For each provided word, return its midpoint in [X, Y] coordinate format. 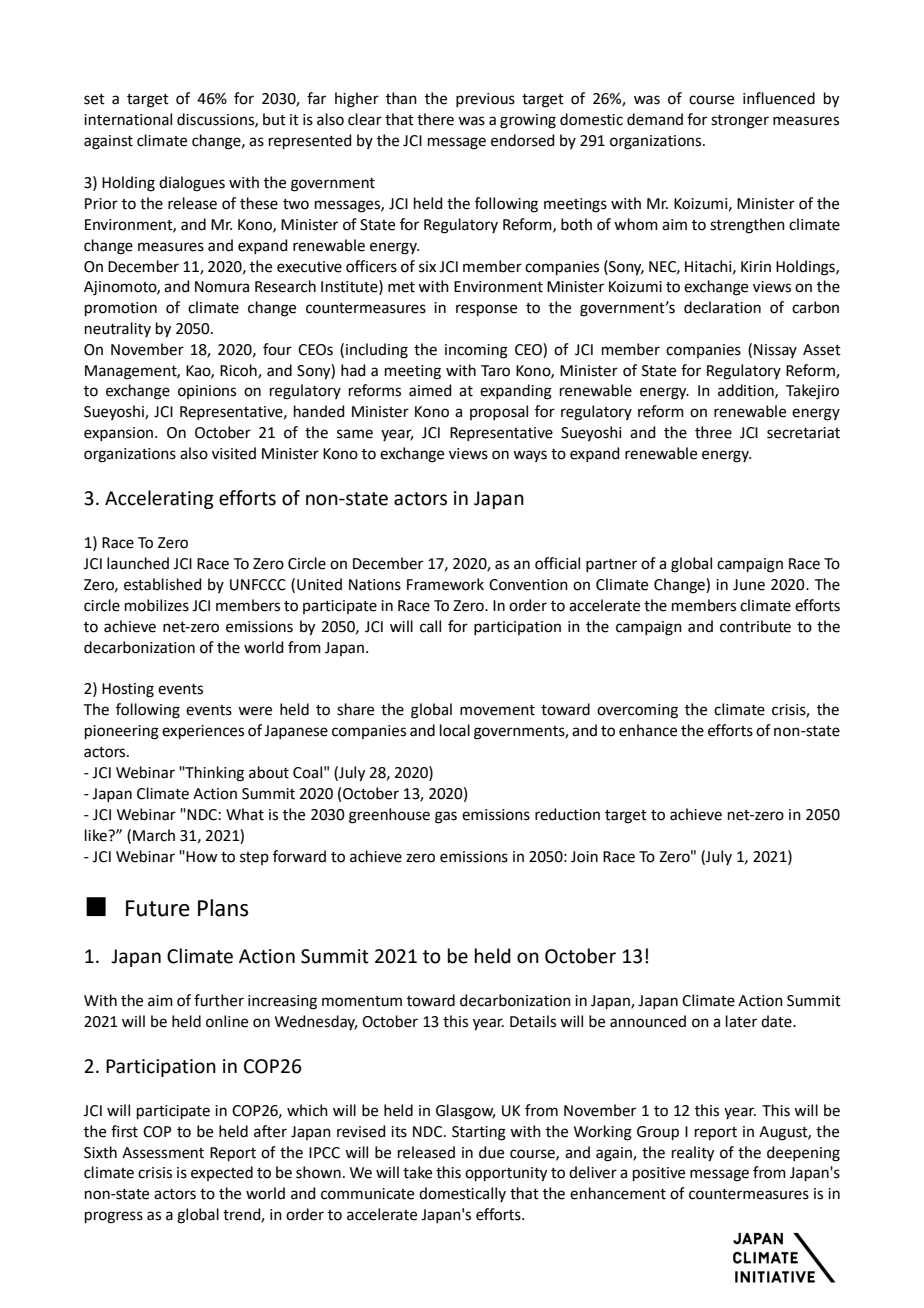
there [435, 119]
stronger [740, 122]
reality [693, 1154]
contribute [755, 626]
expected [222, 1173]
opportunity [506, 1174]
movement [497, 710]
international [128, 119]
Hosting [128, 690]
